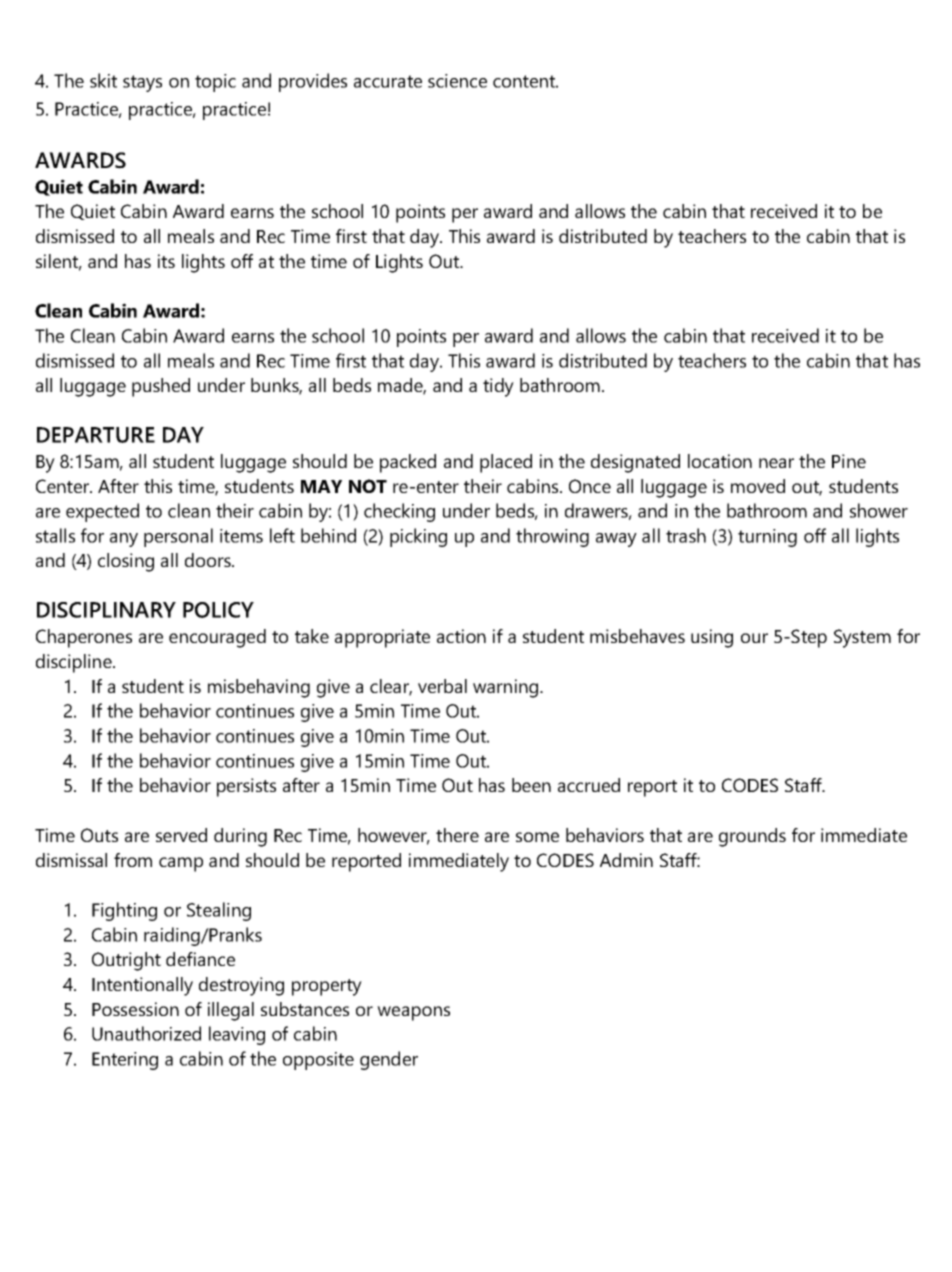  What do you see at coordinates (142, 83) in the document?
I see `stays` at bounding box center [142, 83].
